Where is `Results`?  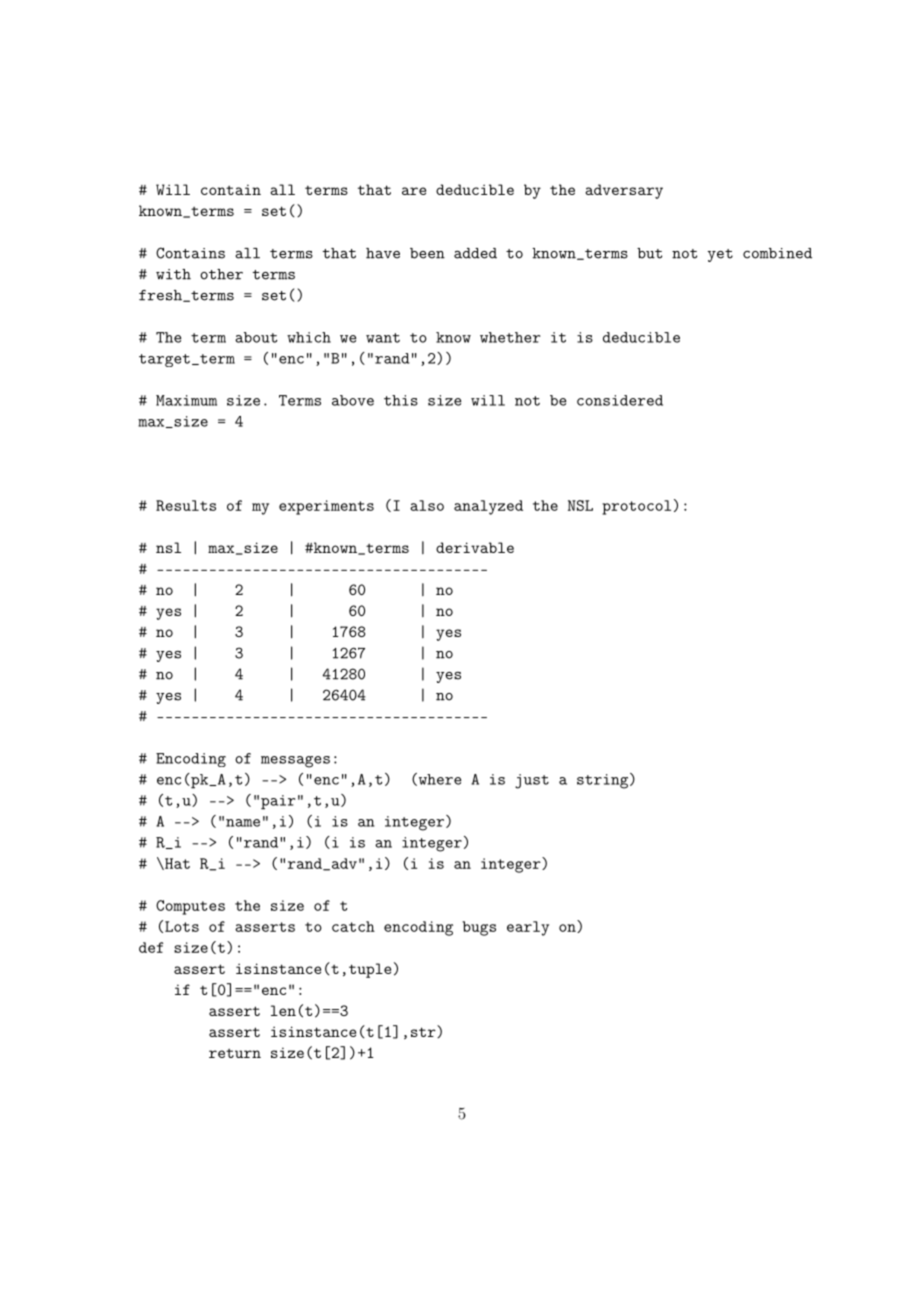 Results is located at coordinates (186, 505).
